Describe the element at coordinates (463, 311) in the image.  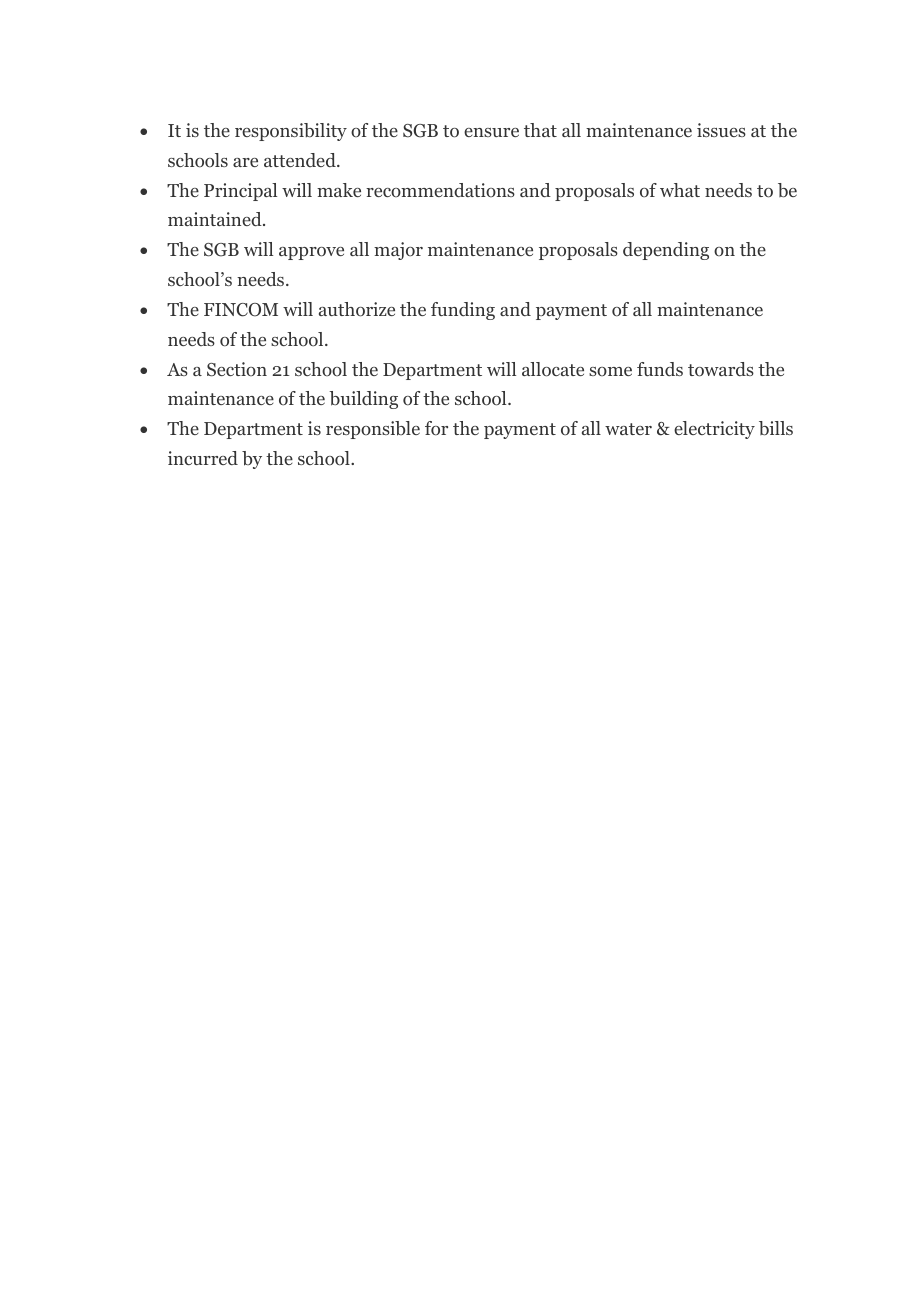
I see `funding` at that location.
